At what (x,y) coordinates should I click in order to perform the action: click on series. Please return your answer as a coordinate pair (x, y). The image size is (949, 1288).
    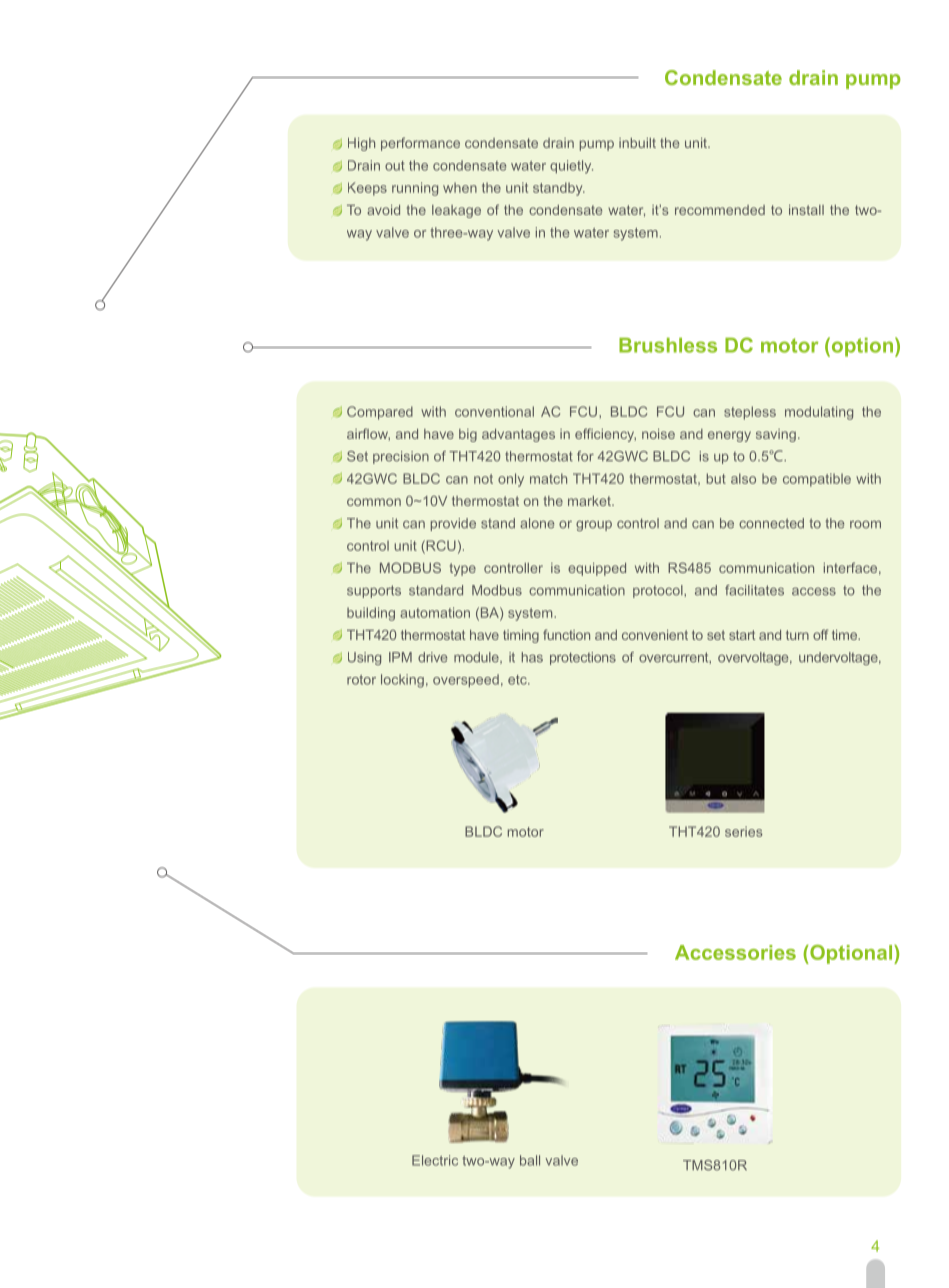
    Looking at the image, I should click on (744, 831).
